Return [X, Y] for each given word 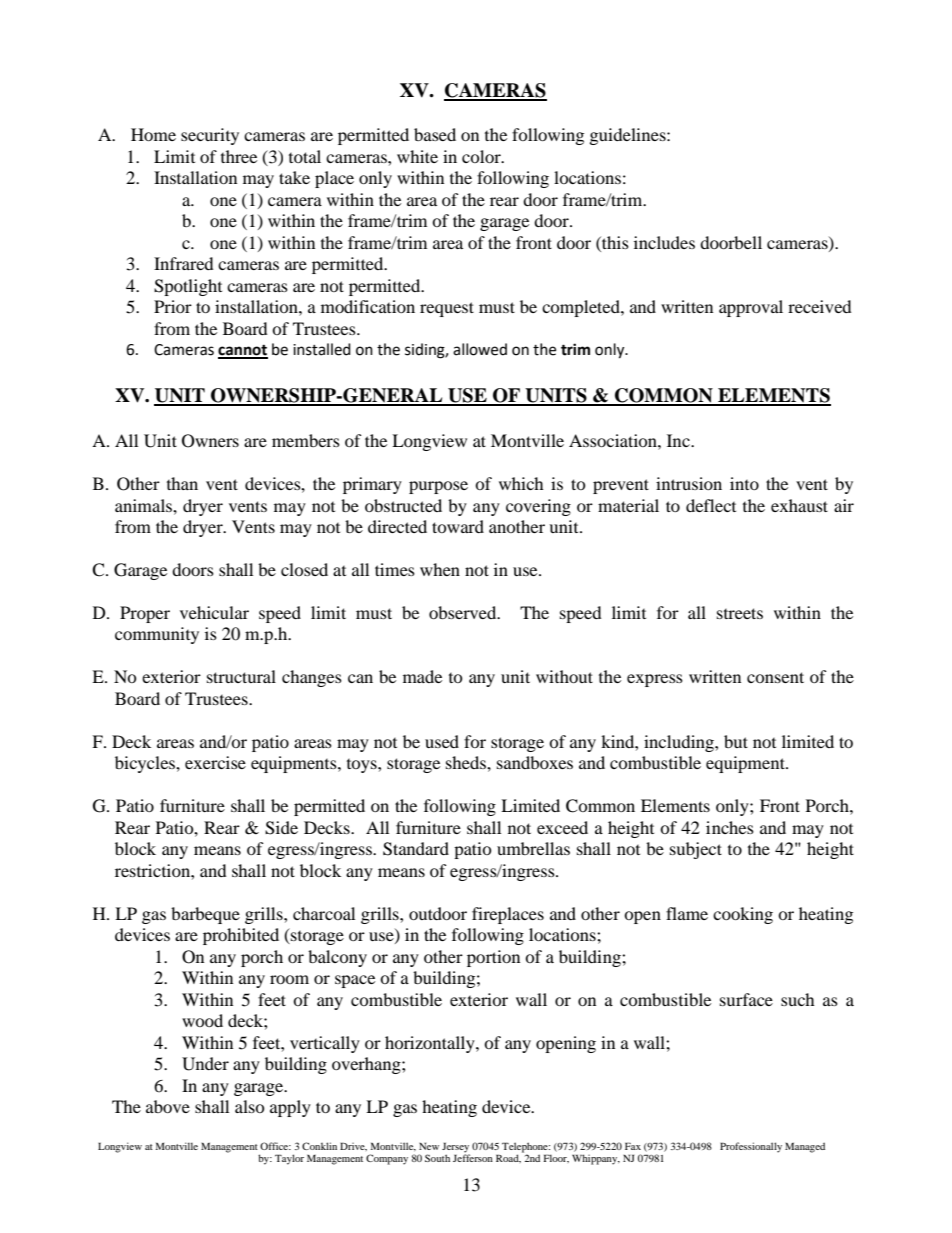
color [482, 156]
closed [304, 569]
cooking [743, 915]
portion [493, 958]
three [239, 156]
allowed [480, 349]
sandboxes [535, 762]
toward [458, 526]
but [736, 741]
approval [751, 308]
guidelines [629, 136]
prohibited [241, 936]
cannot [243, 351]
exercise [215, 762]
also [250, 1106]
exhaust [799, 505]
